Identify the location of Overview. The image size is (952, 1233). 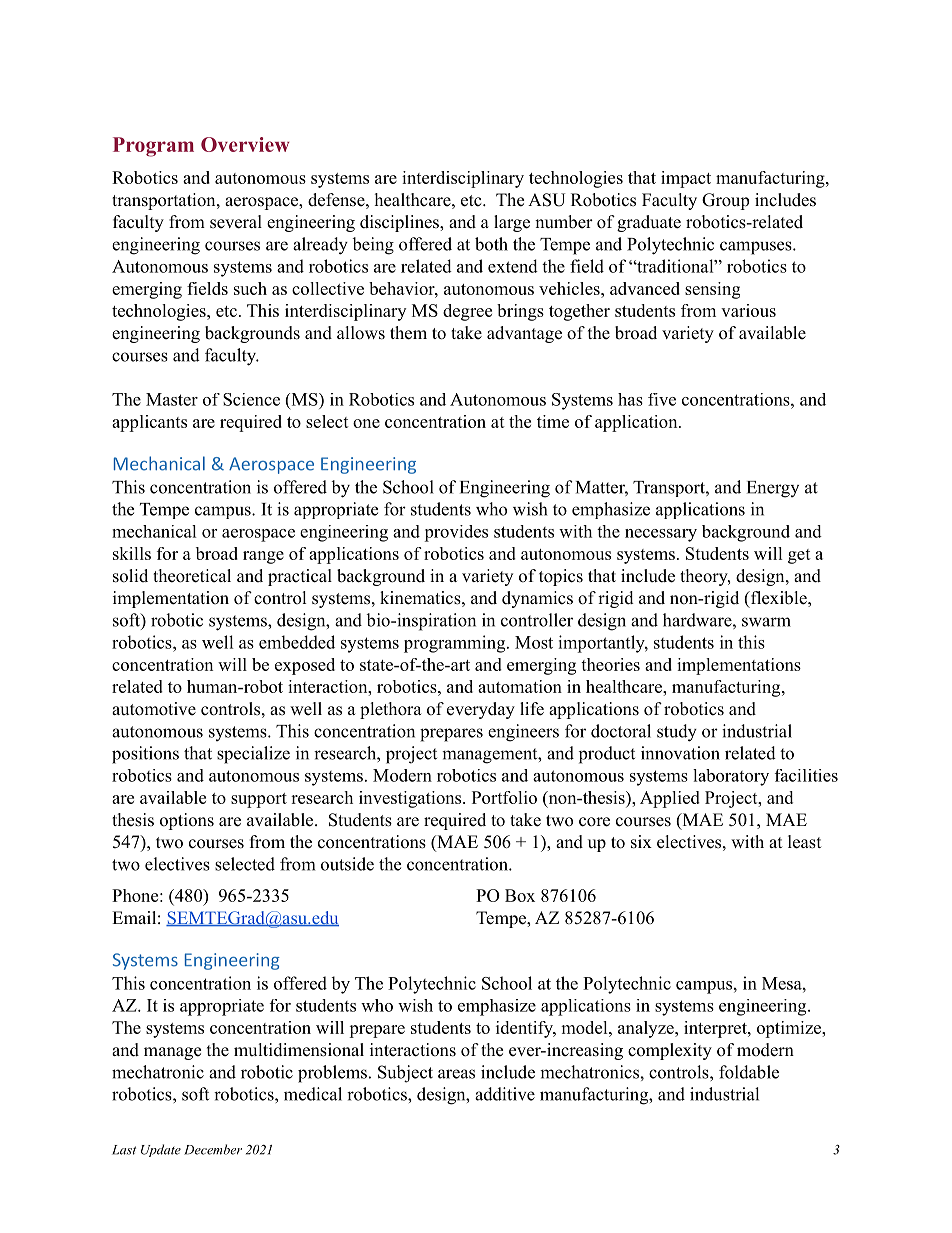
(245, 144).
